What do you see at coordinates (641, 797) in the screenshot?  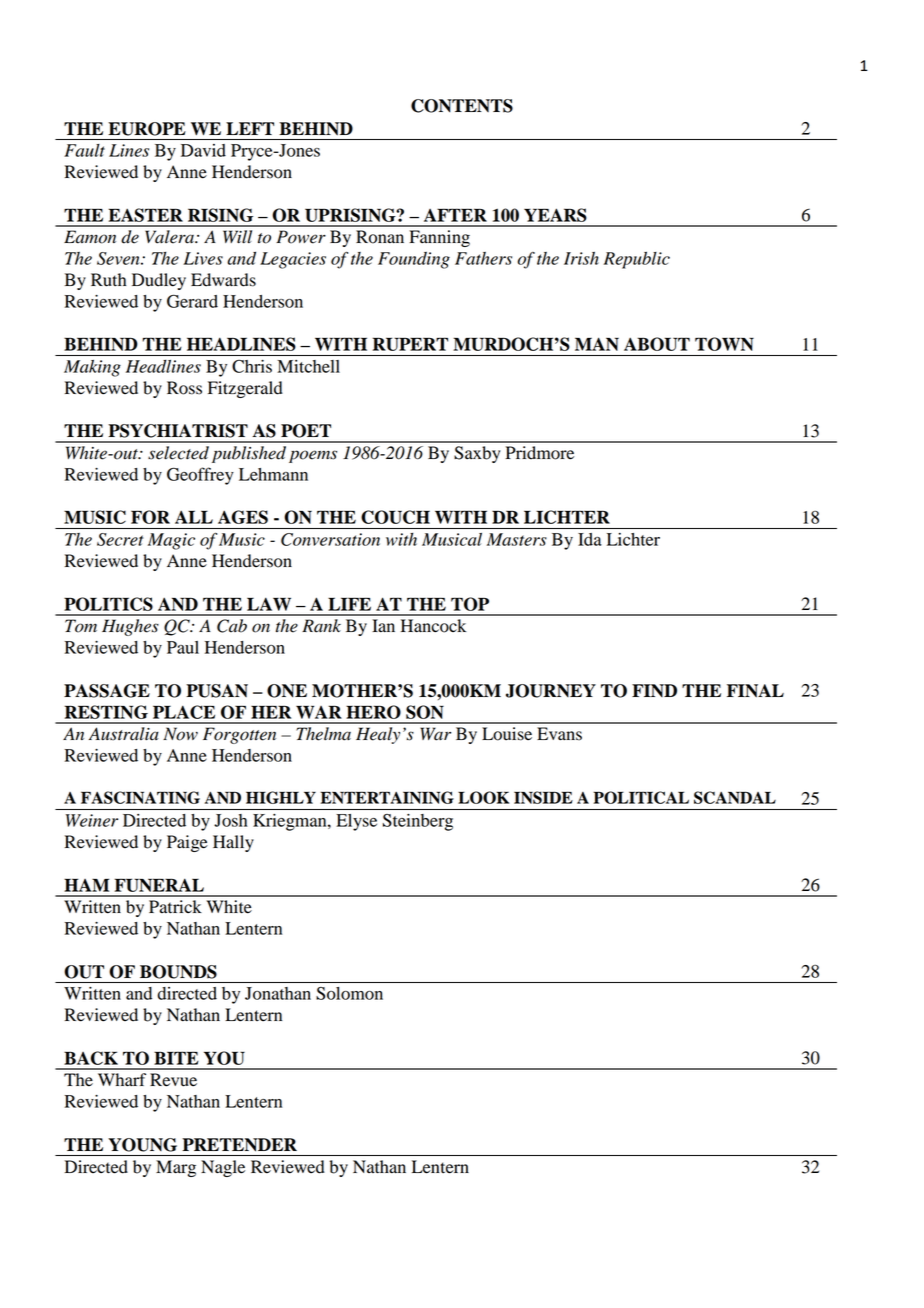 I see `POLITICAL` at bounding box center [641, 797].
